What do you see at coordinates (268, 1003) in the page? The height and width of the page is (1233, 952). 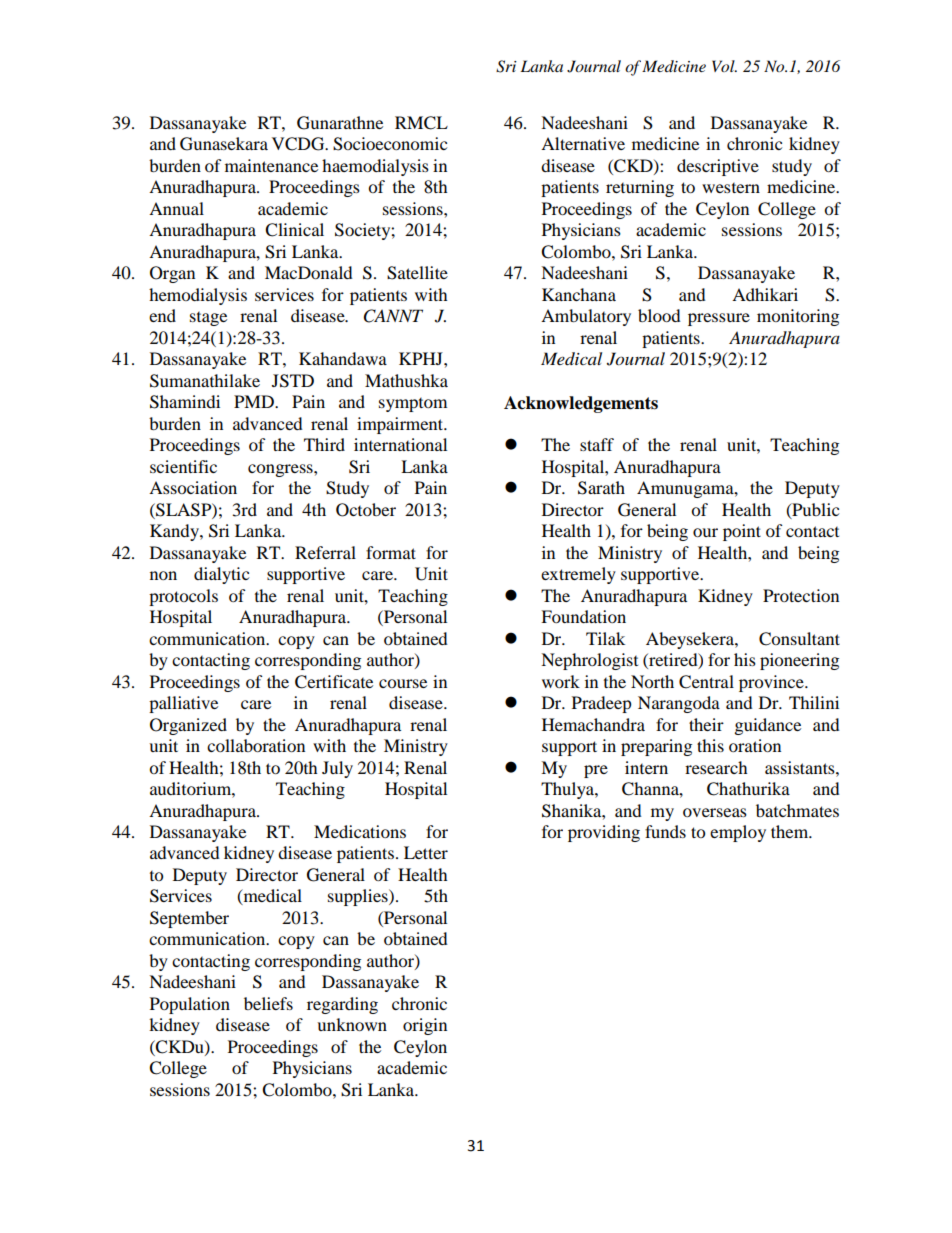 I see `beliefs` at bounding box center [268, 1003].
